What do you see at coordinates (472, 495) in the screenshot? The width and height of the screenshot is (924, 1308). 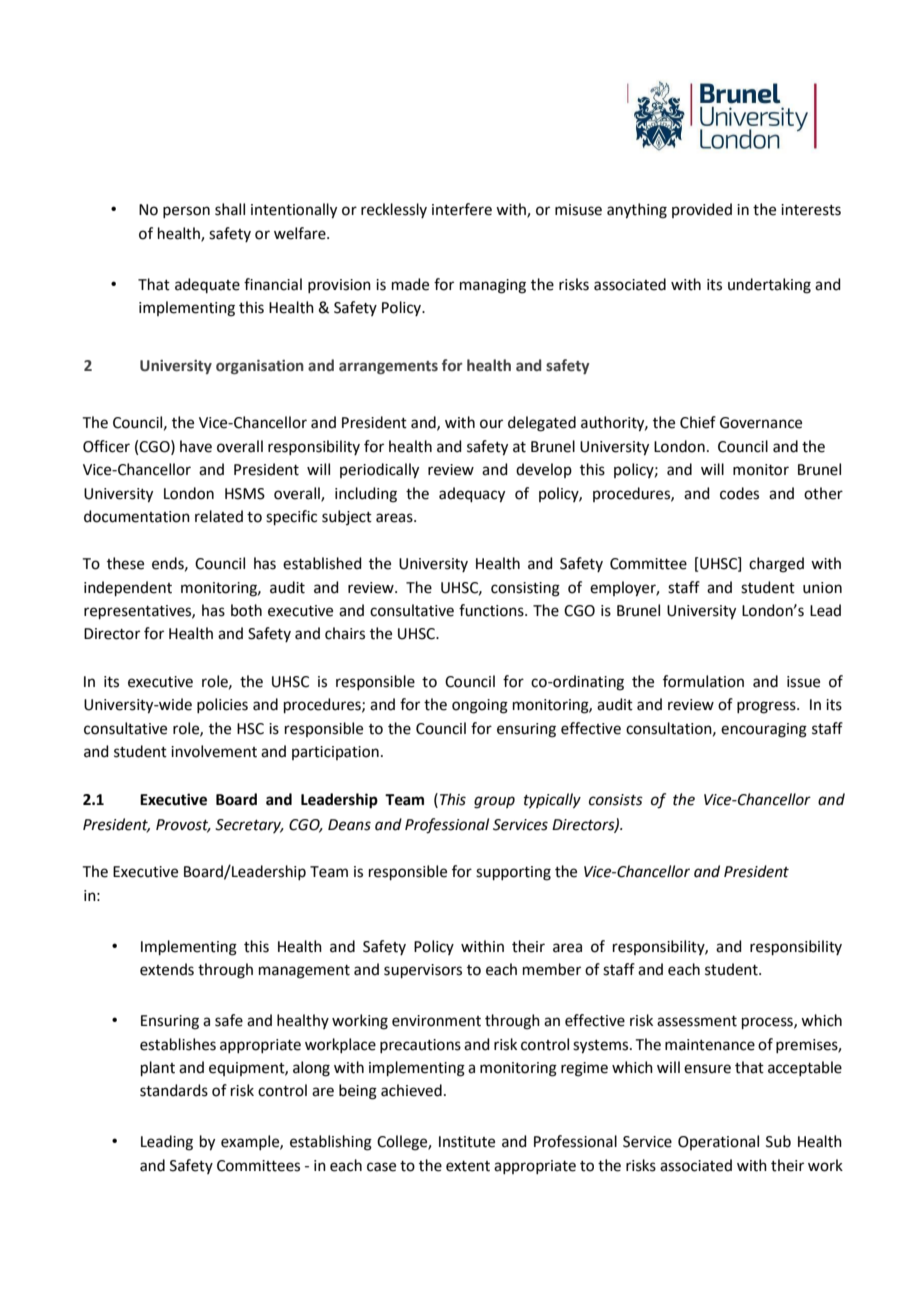 I see `adequacy` at bounding box center [472, 495].
